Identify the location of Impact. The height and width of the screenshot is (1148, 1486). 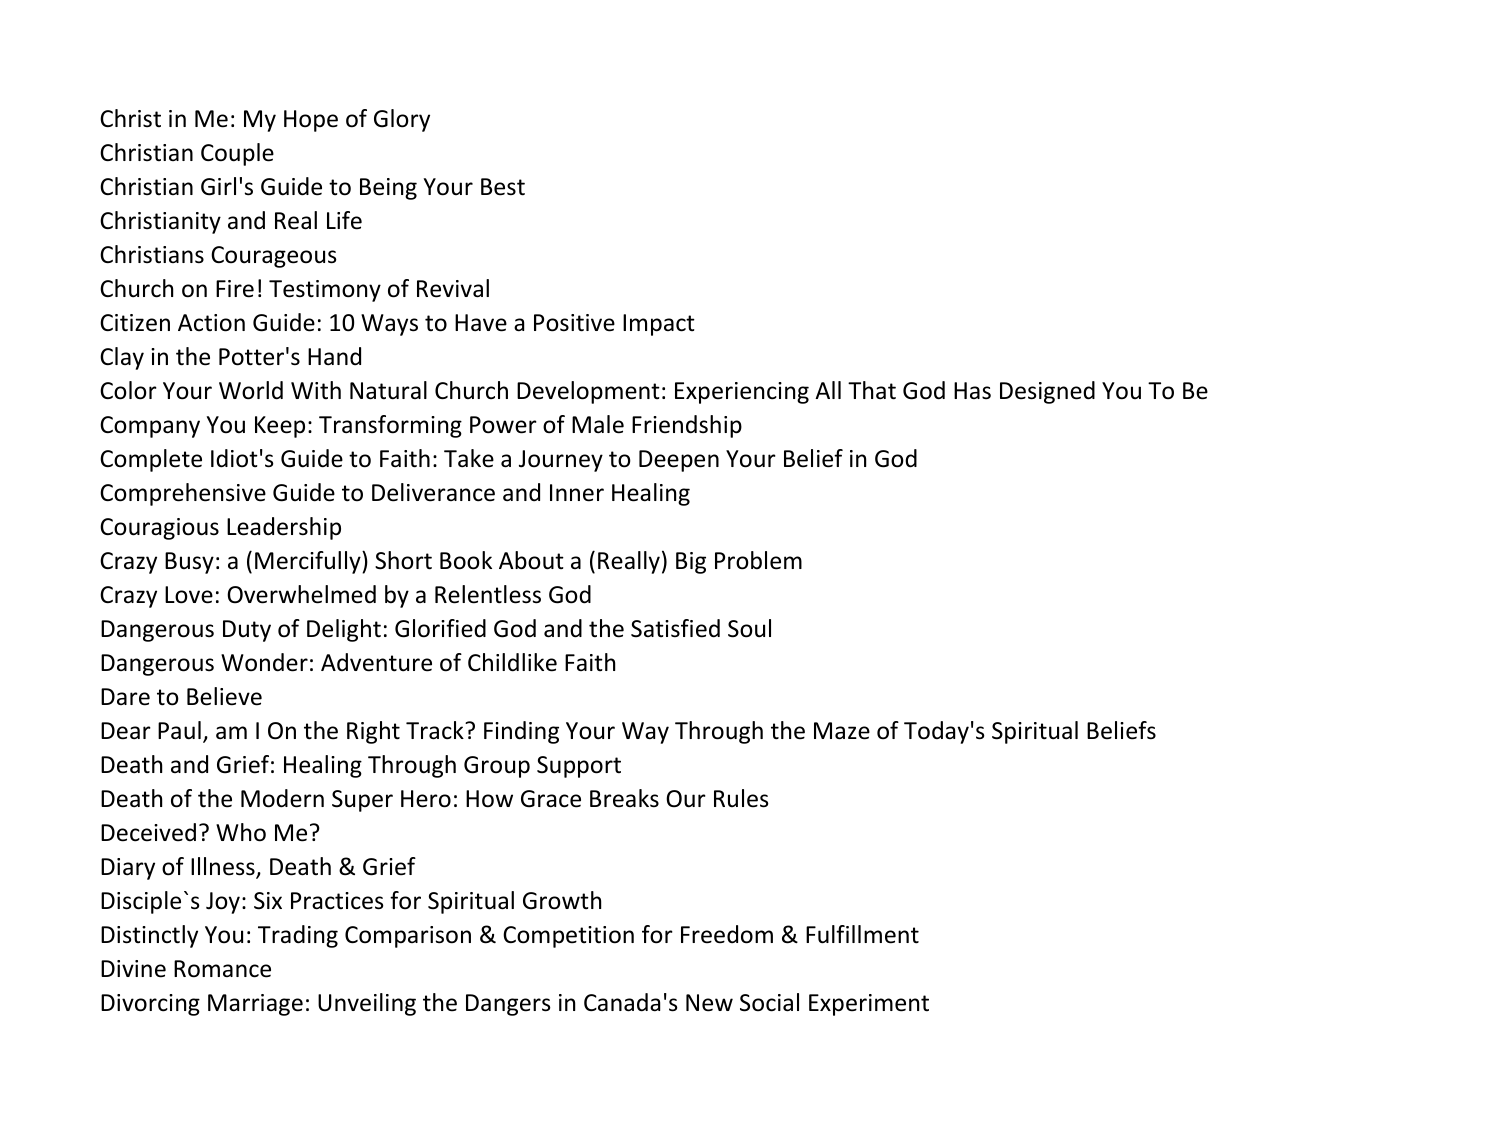
(659, 325).
